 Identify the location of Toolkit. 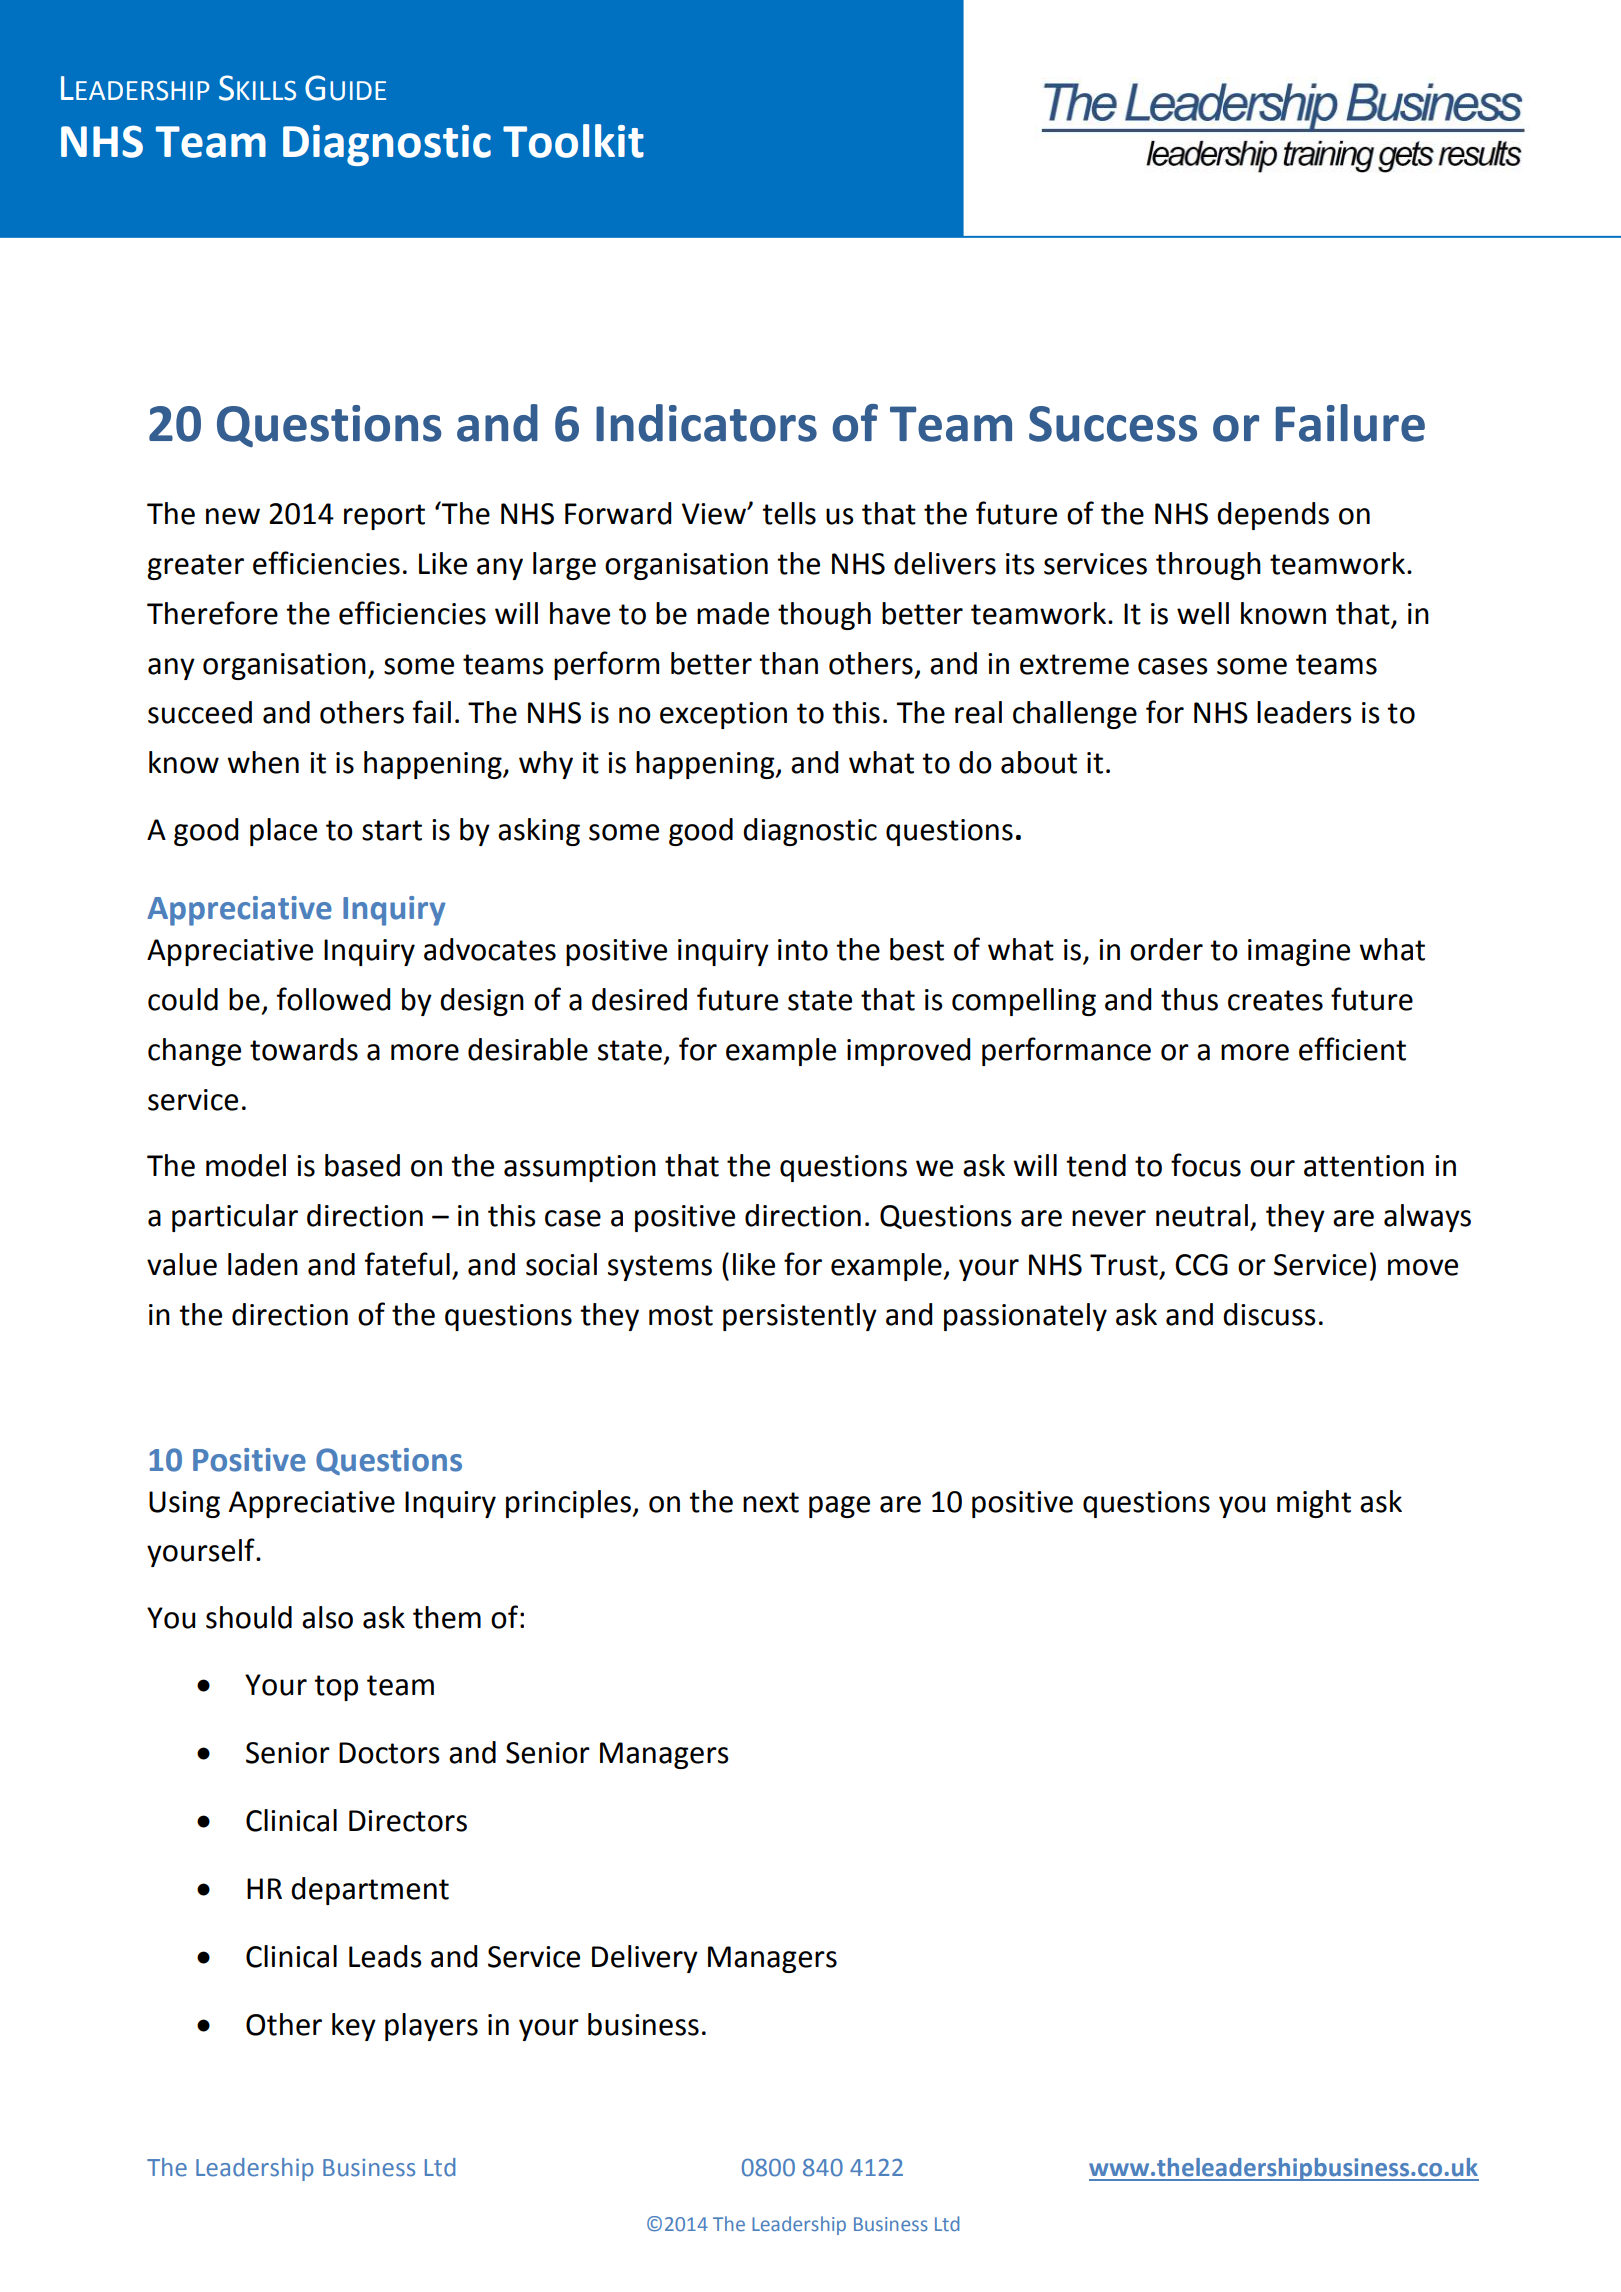
(573, 141).
